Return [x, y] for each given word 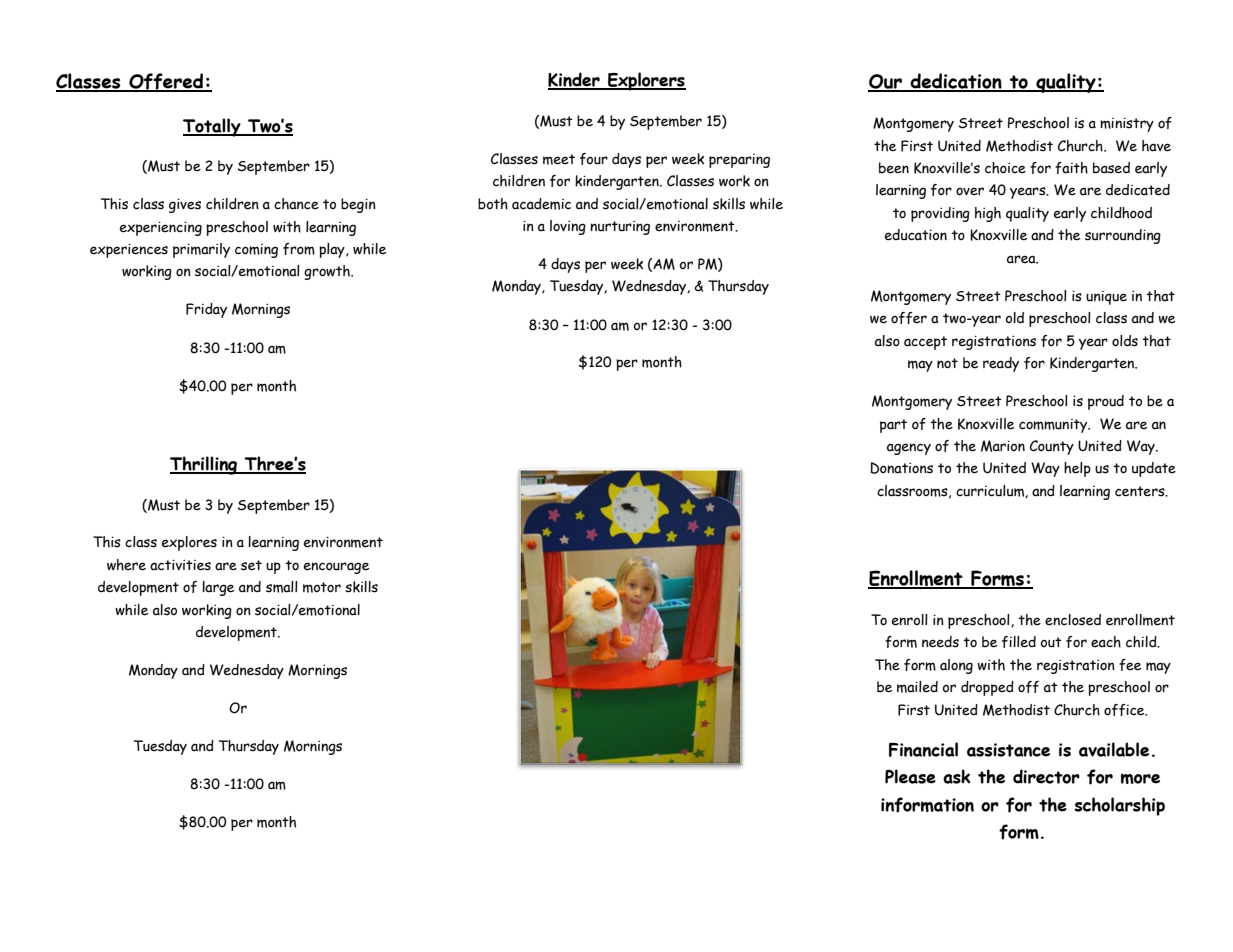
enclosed [1073, 620]
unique [1106, 298]
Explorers [646, 81]
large [218, 588]
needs [940, 642]
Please [910, 776]
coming [256, 251]
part [893, 426]
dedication [956, 82]
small [282, 587]
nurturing [620, 228]
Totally [213, 127]
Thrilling [205, 465]
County [1052, 447]
